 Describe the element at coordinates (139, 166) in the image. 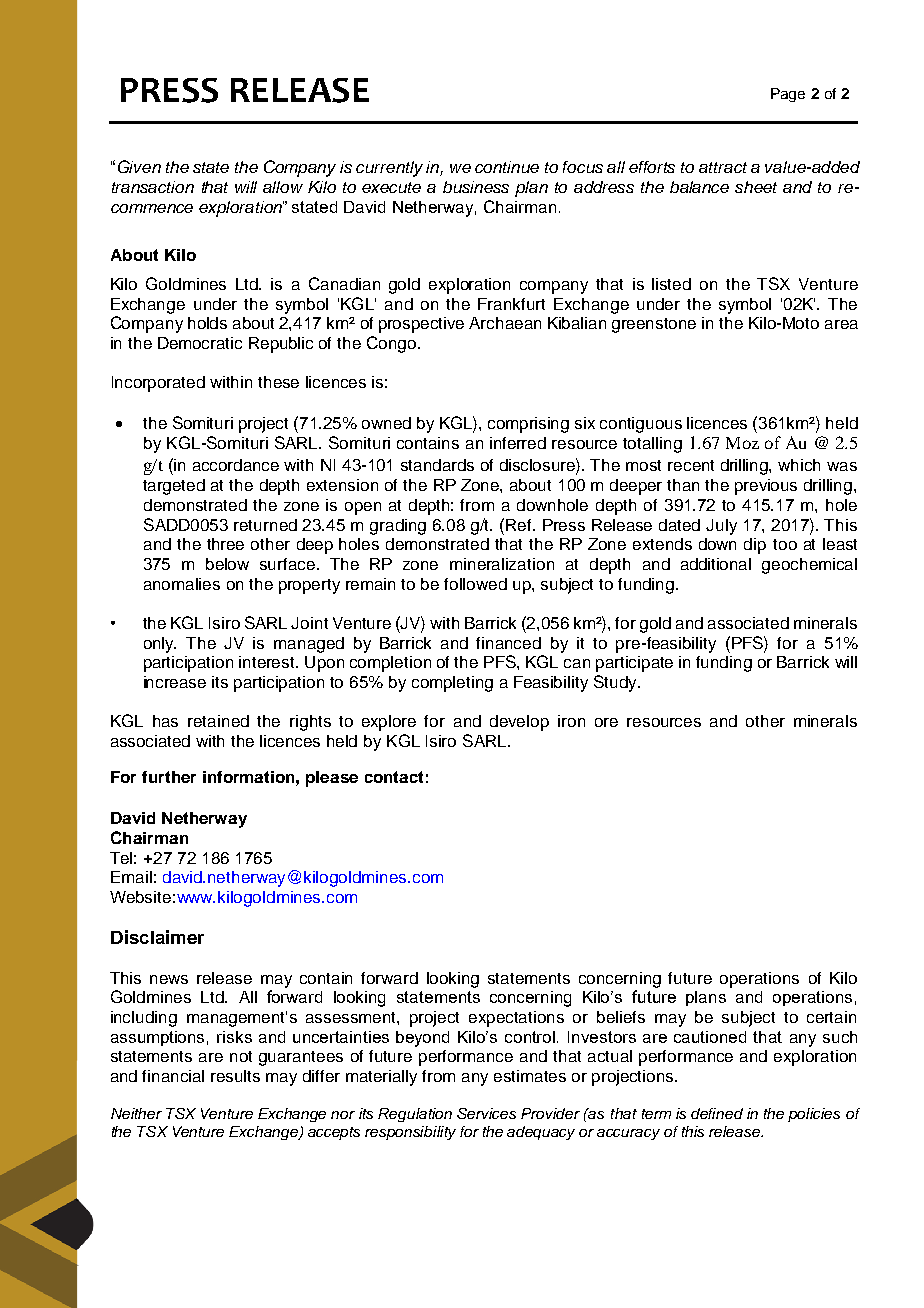

I see `Given` at that location.
